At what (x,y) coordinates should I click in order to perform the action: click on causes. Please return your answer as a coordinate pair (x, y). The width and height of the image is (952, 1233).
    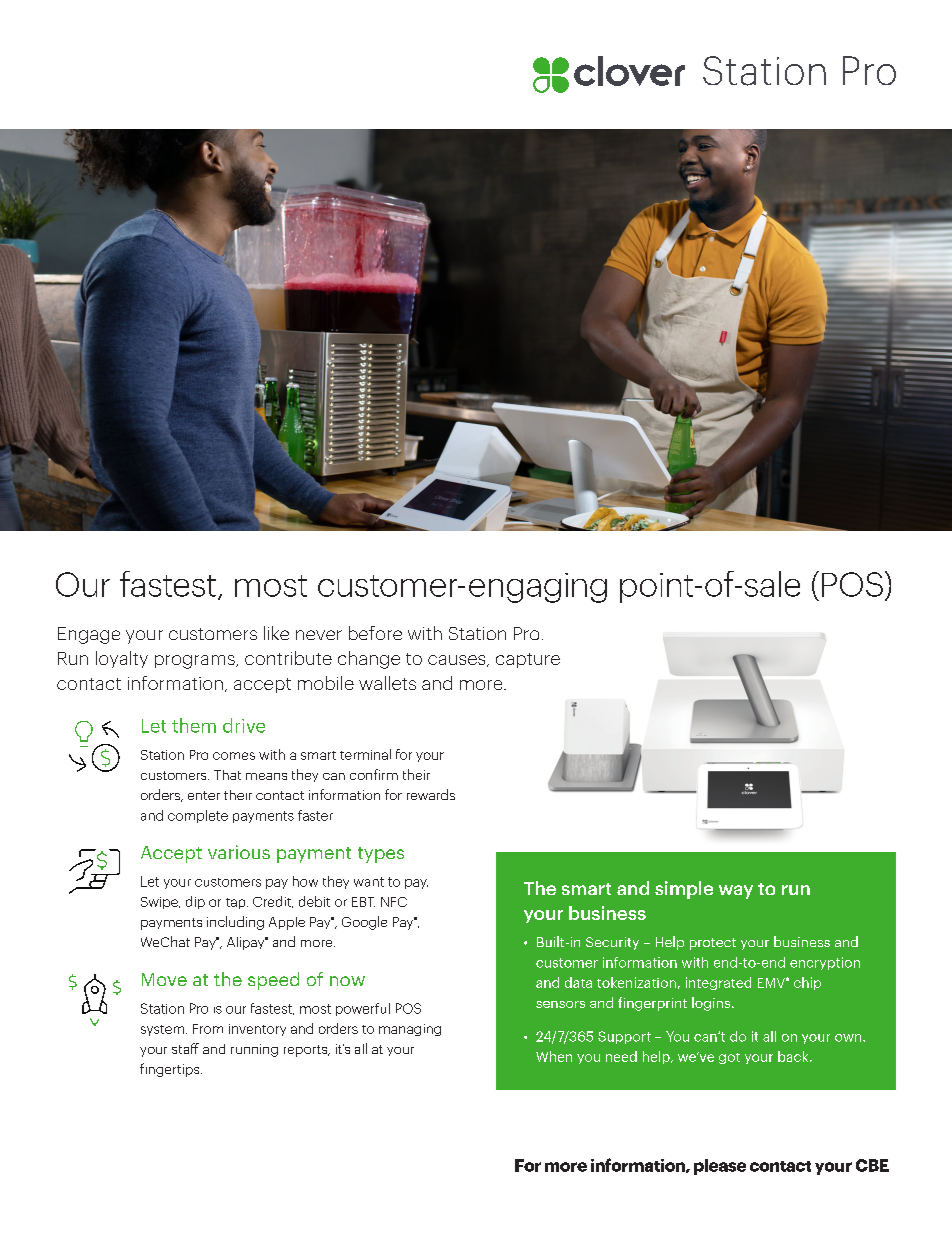
    Looking at the image, I should click on (458, 661).
